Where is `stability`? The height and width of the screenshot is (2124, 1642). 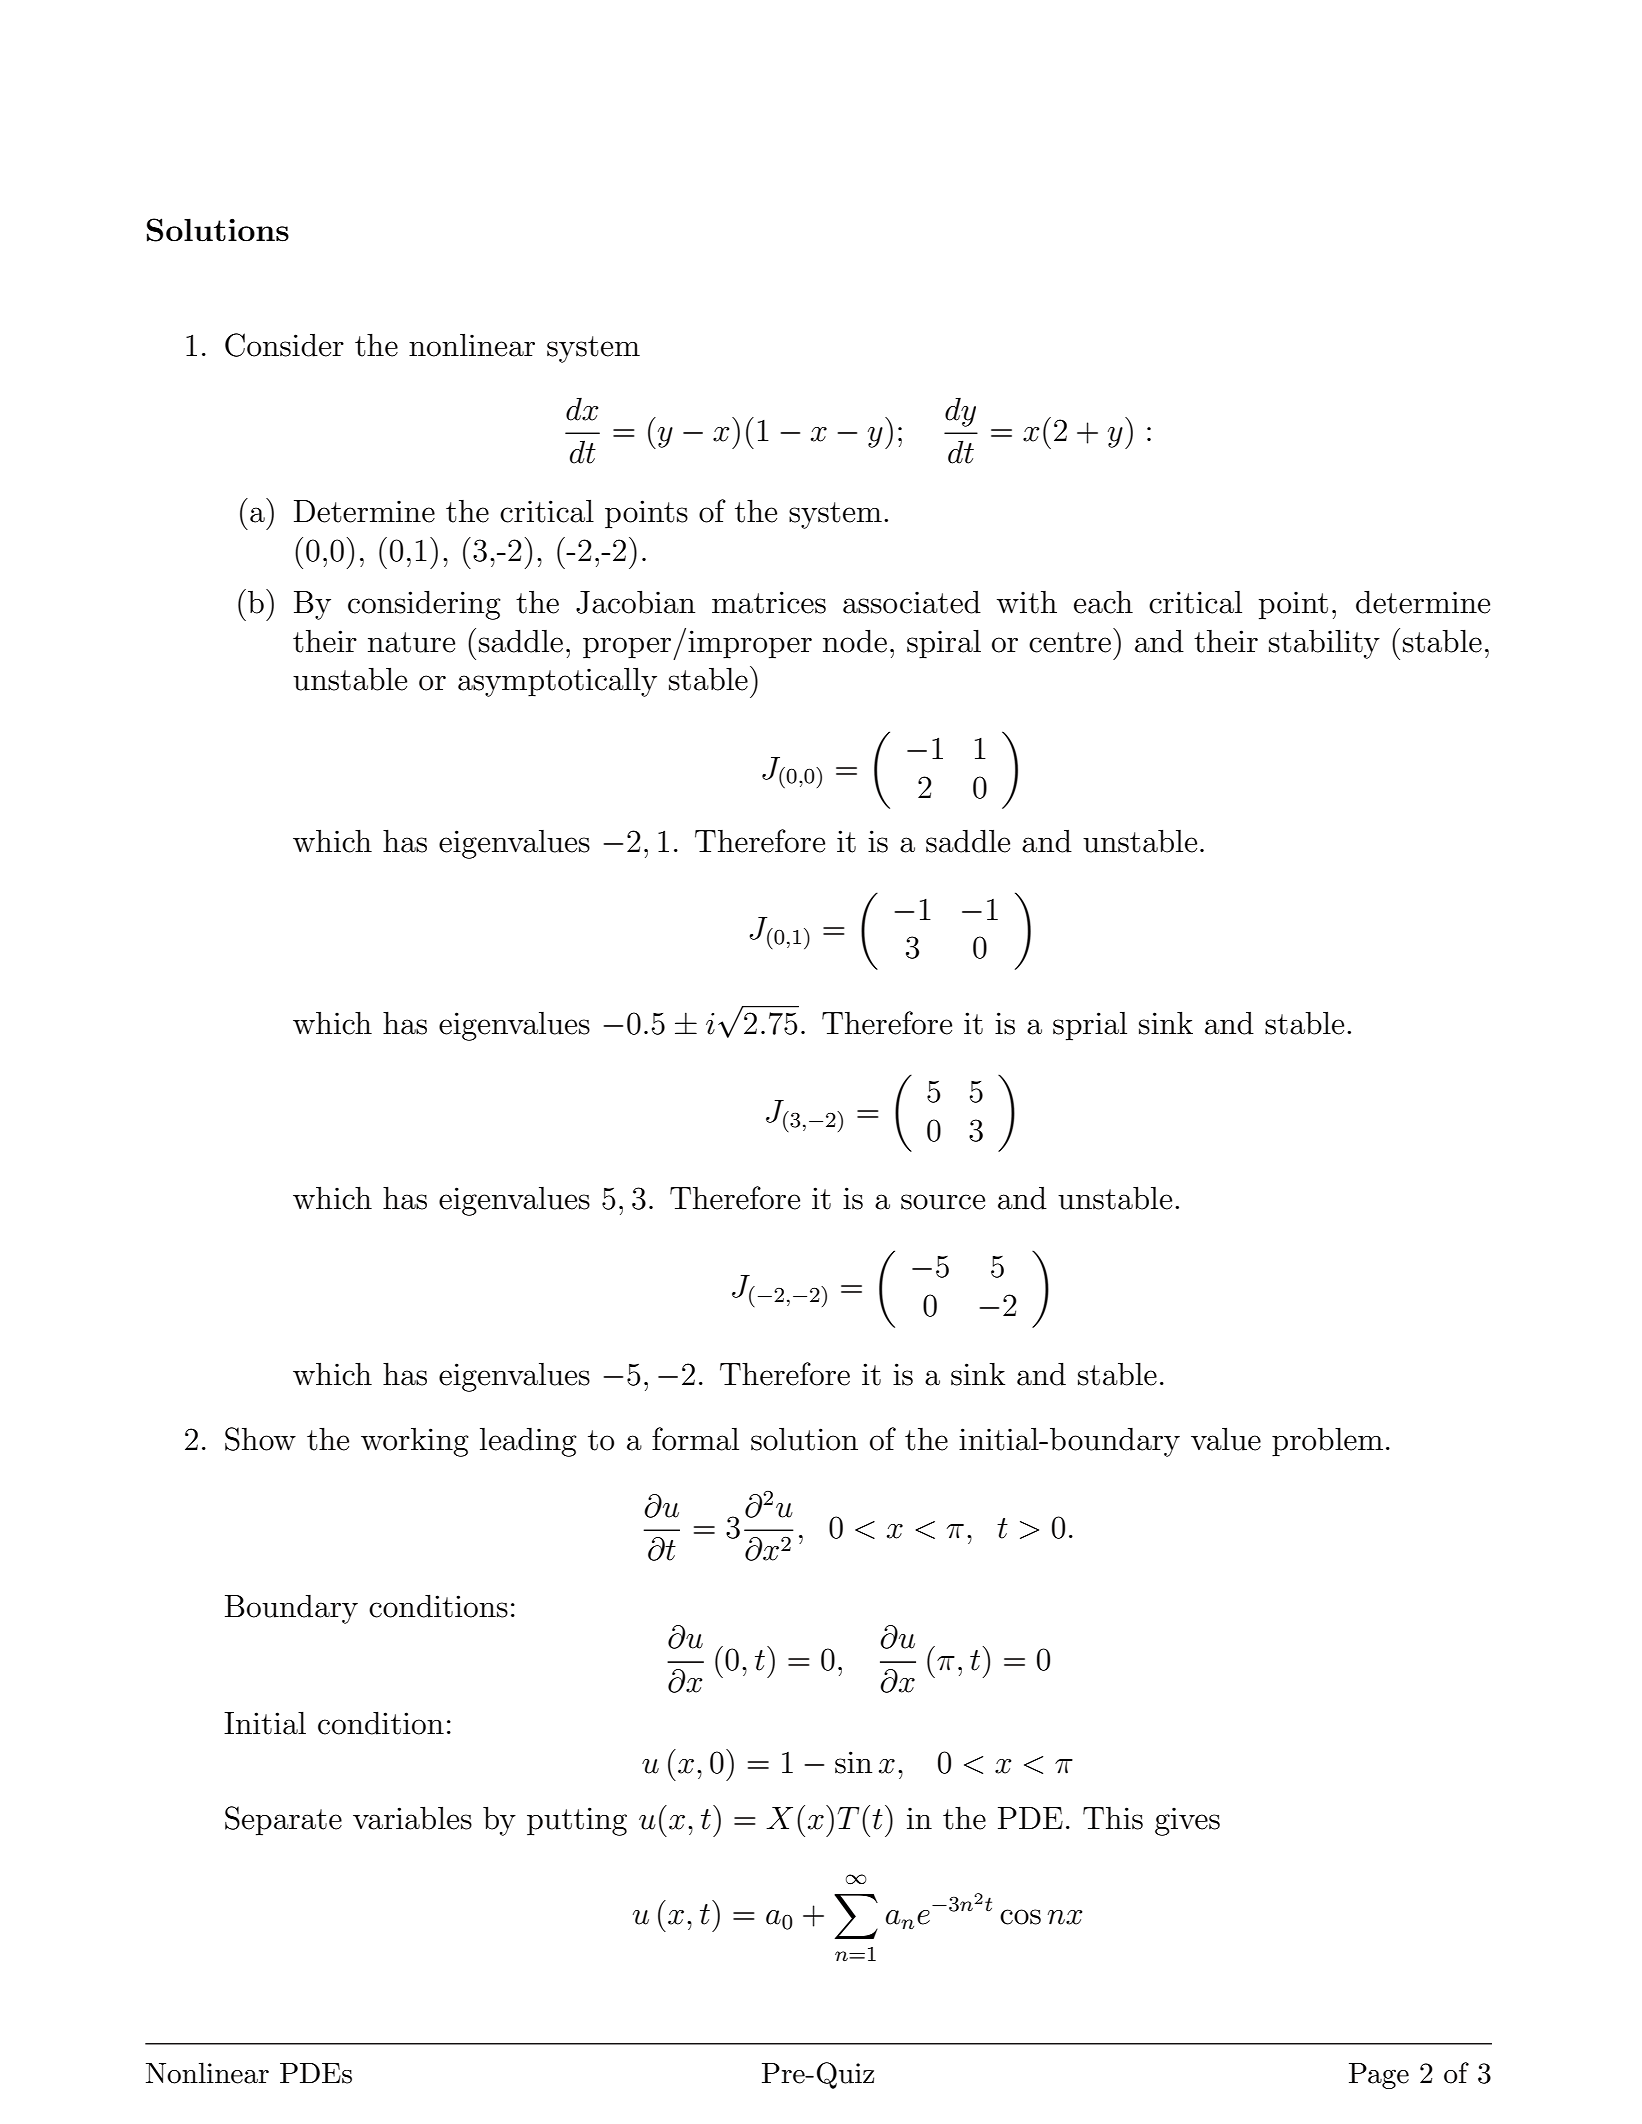
stability is located at coordinates (1324, 644).
